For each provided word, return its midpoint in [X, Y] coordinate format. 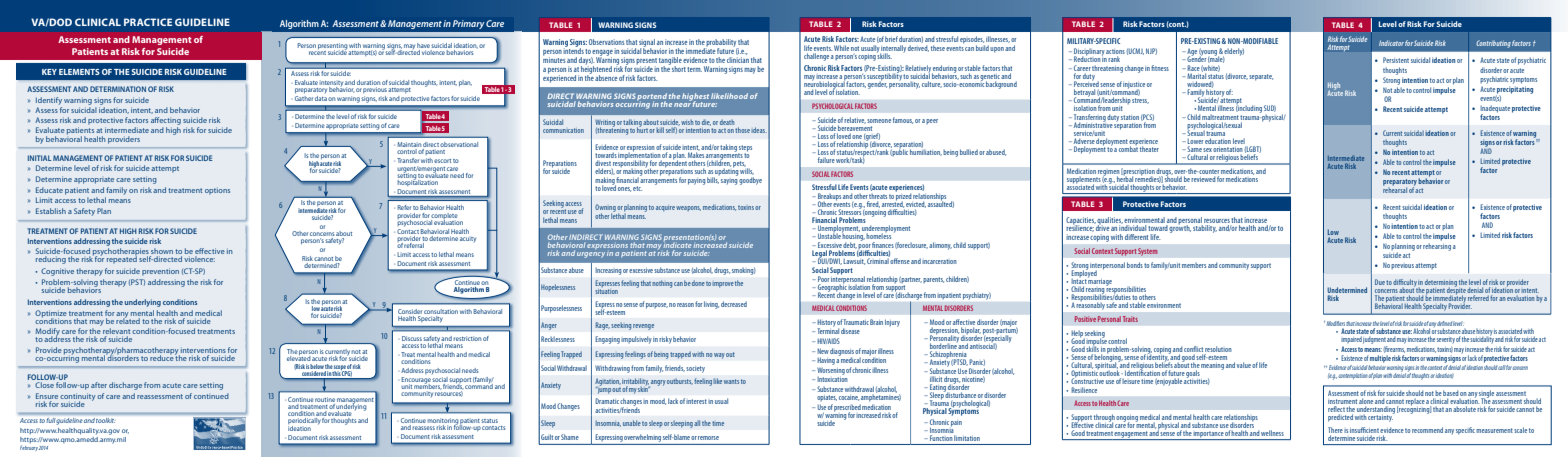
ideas [759, 130]
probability [722, 44]
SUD [1270, 108]
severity [1445, 340]
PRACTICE [148, 22]
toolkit [105, 420]
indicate [678, 246]
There [1335, 430]
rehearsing [1437, 247]
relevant [116, 332]
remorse [708, 438]
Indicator [1391, 43]
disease [850, 331]
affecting [166, 121]
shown [161, 252]
